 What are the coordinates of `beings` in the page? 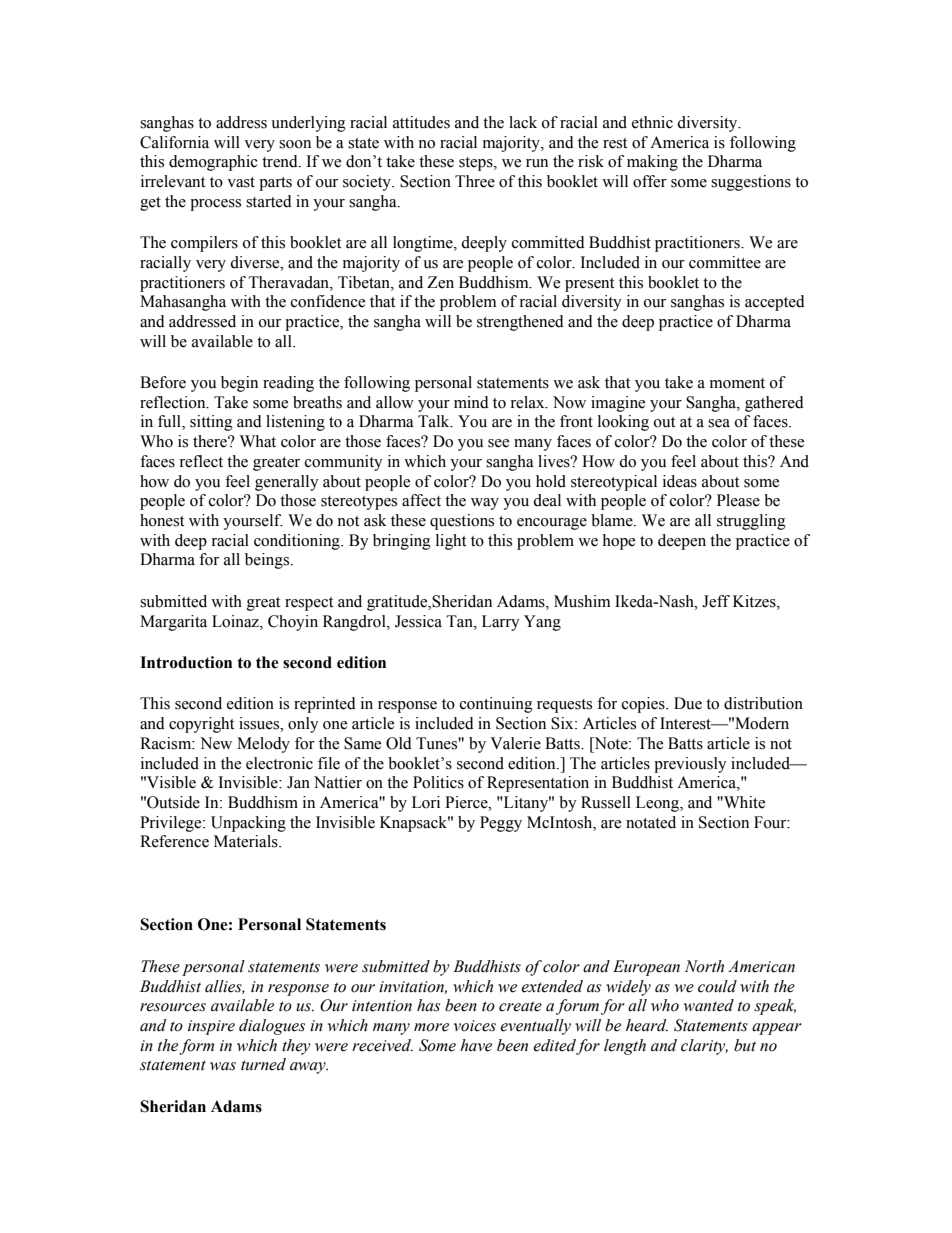 It's located at (268, 561).
